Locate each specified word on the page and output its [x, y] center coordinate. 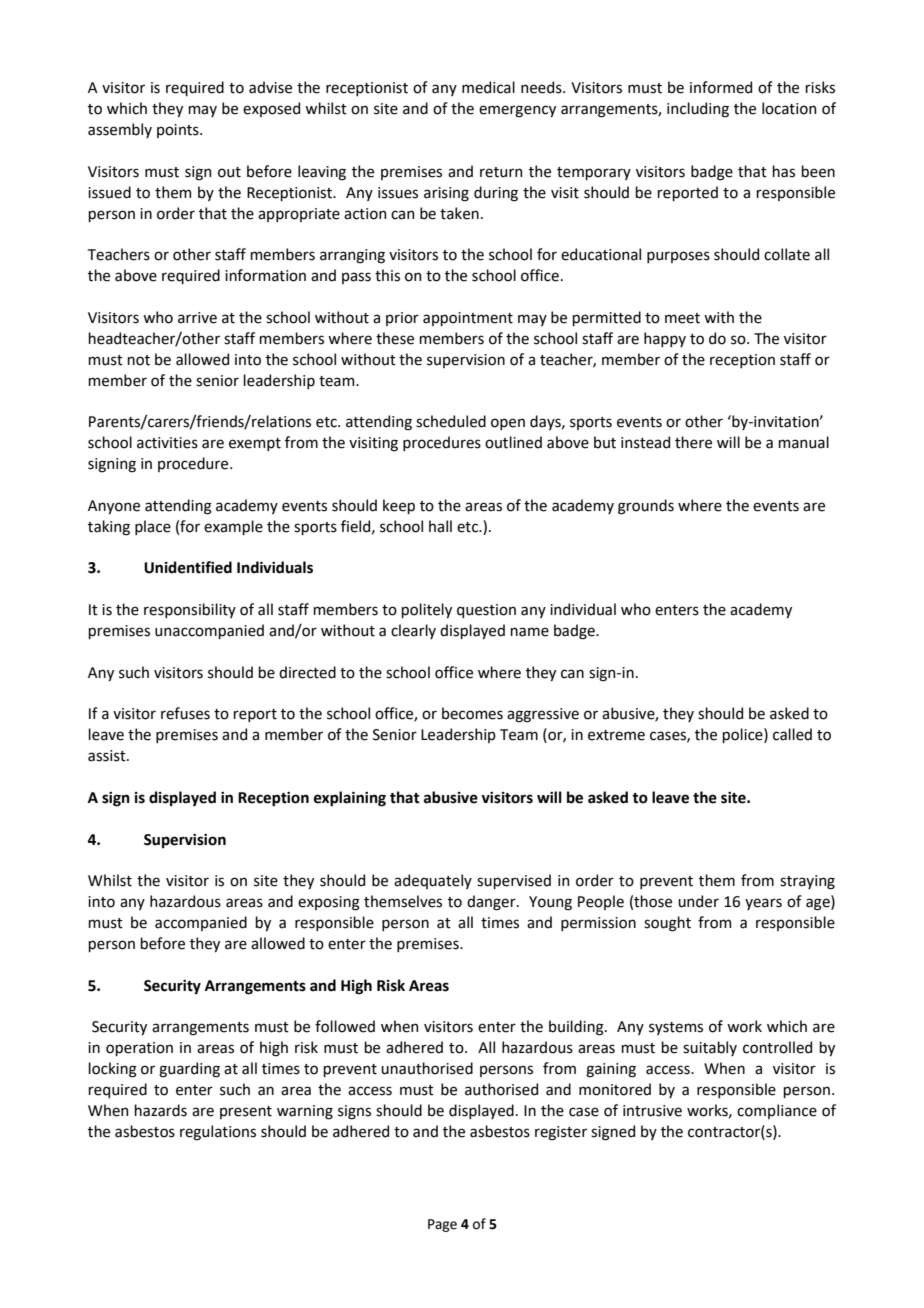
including [698, 110]
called [792, 734]
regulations [218, 1133]
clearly [413, 631]
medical [488, 87]
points [179, 131]
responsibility [190, 610]
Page [442, 1225]
